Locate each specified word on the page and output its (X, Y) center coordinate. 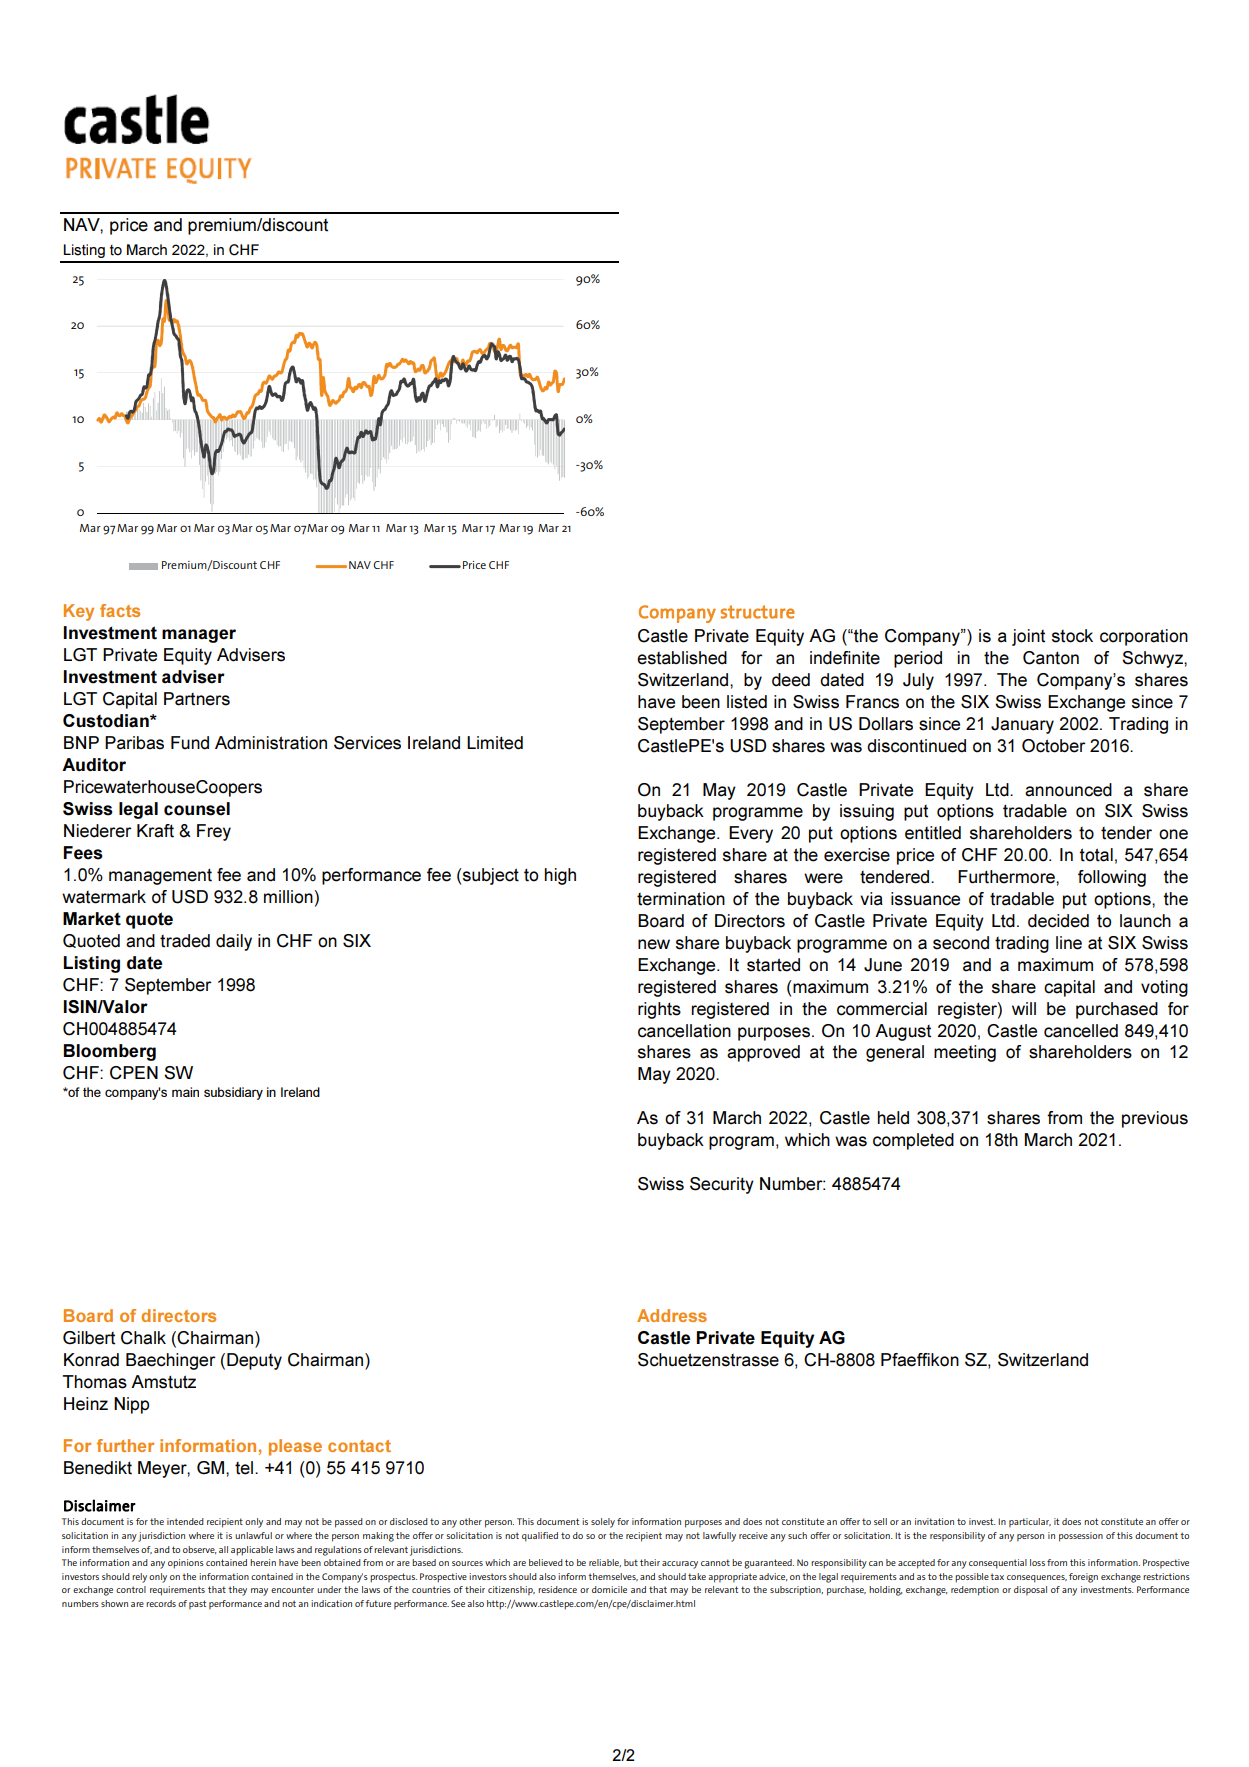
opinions (186, 1564)
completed (913, 1141)
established (682, 658)
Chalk (143, 1338)
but (631, 1562)
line (1069, 943)
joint (1028, 637)
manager (199, 636)
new (654, 944)
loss (1037, 1562)
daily (234, 942)
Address (672, 1315)
